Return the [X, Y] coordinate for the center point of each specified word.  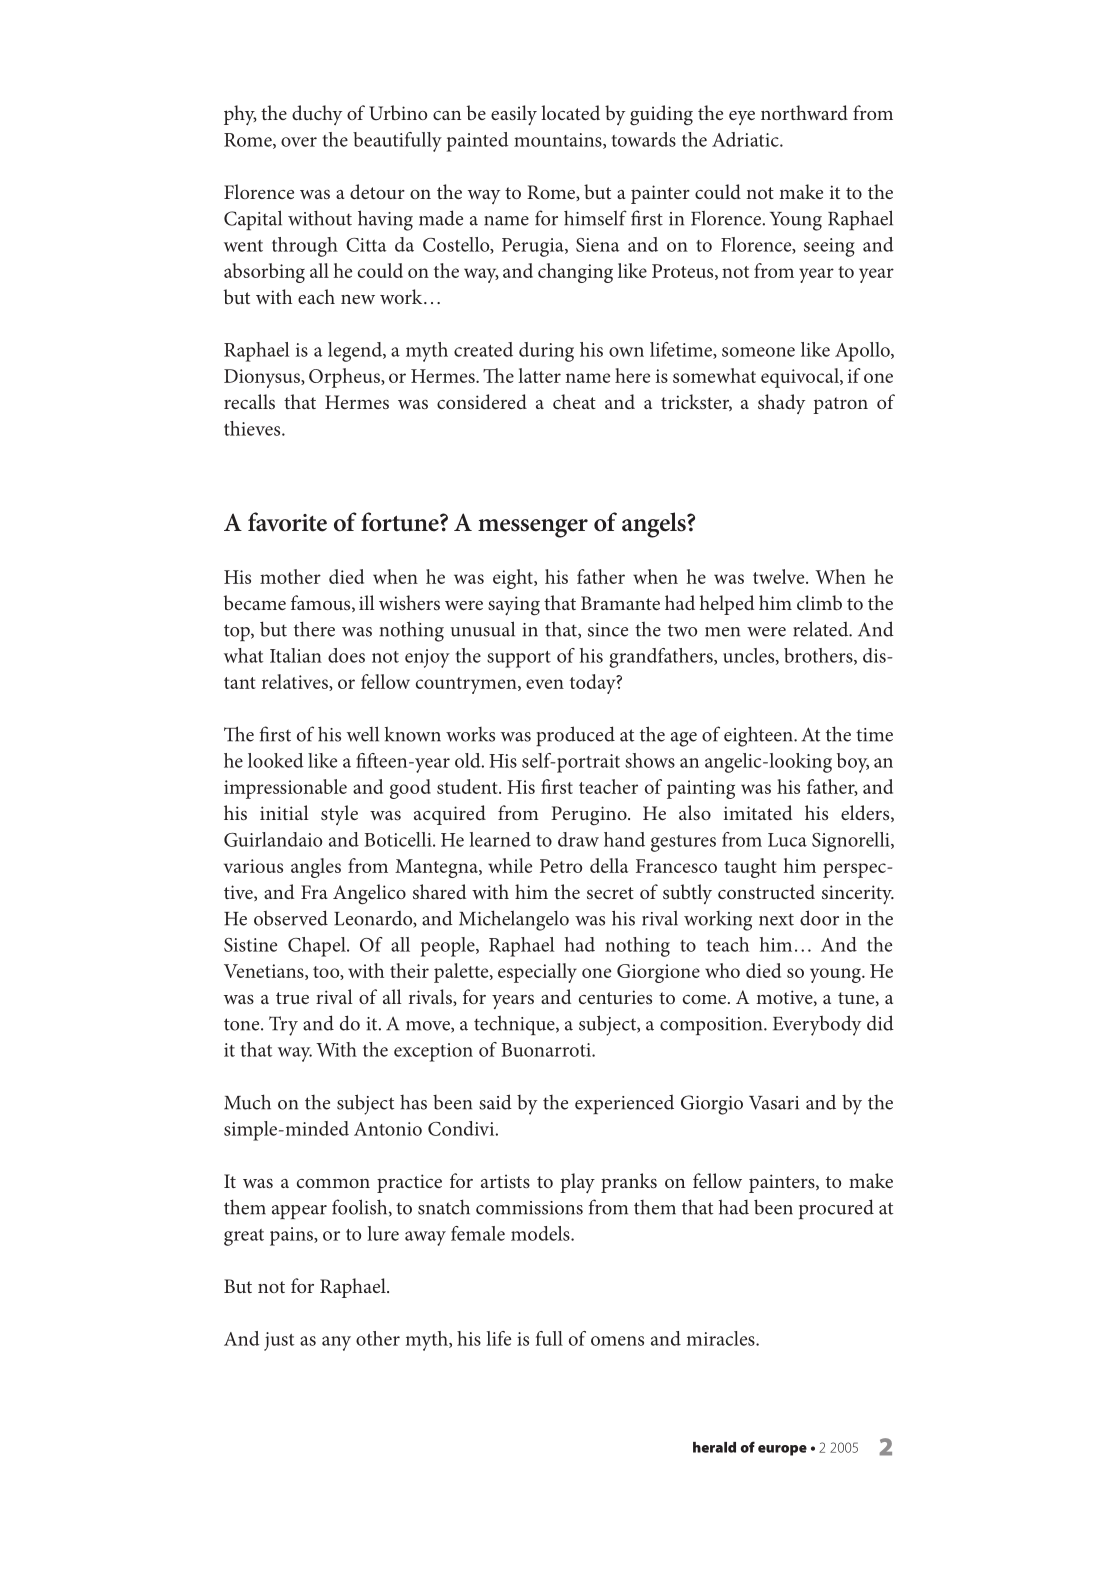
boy [853, 763]
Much [247, 1102]
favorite [287, 522]
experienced [624, 1104]
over [299, 142]
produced [575, 736]
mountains [559, 141]
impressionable [285, 789]
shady [781, 404]
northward [804, 112]
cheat [574, 401]
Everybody [817, 1025]
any [336, 1343]
